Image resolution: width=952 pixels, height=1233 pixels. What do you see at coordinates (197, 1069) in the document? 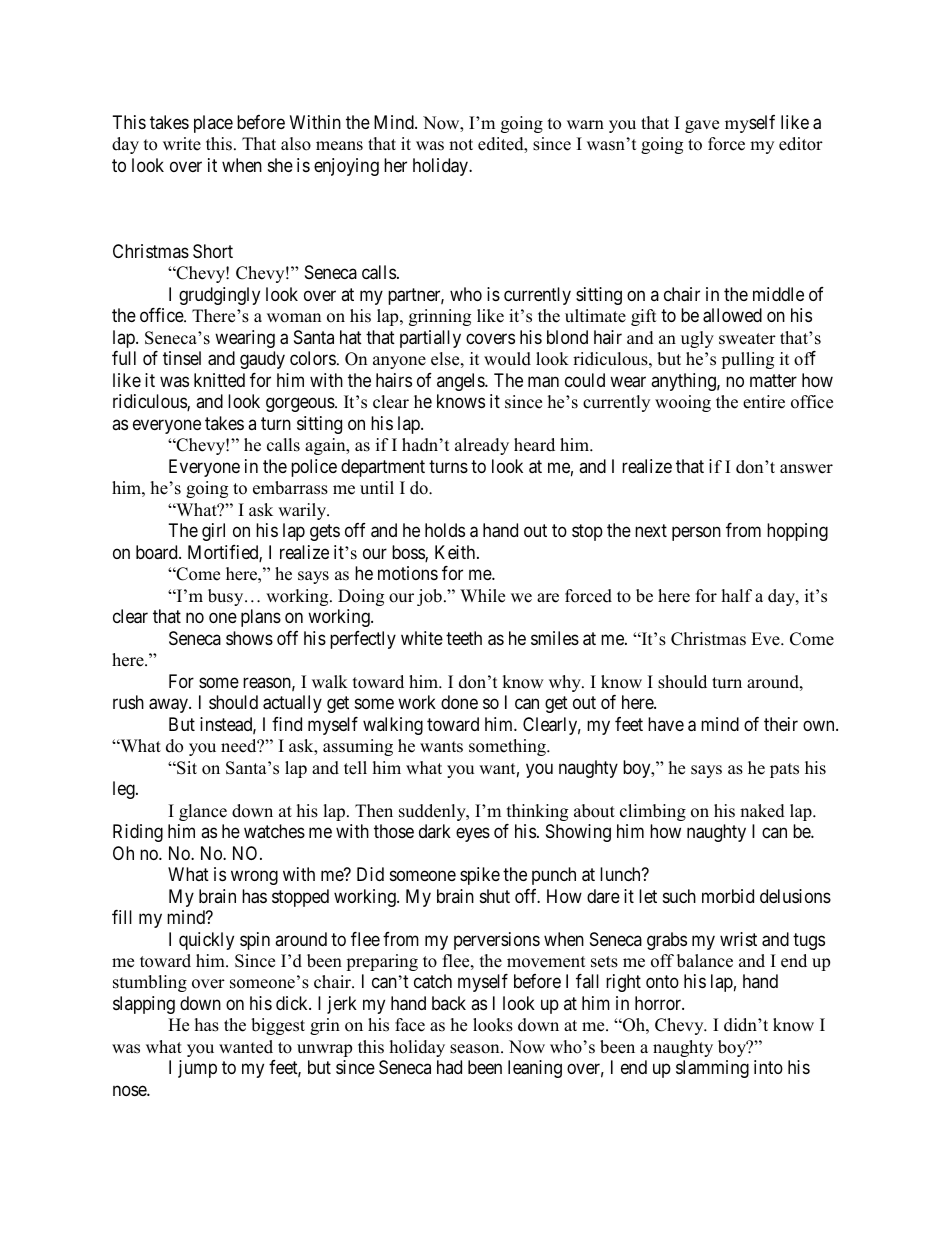
I see `jump` at bounding box center [197, 1069].
